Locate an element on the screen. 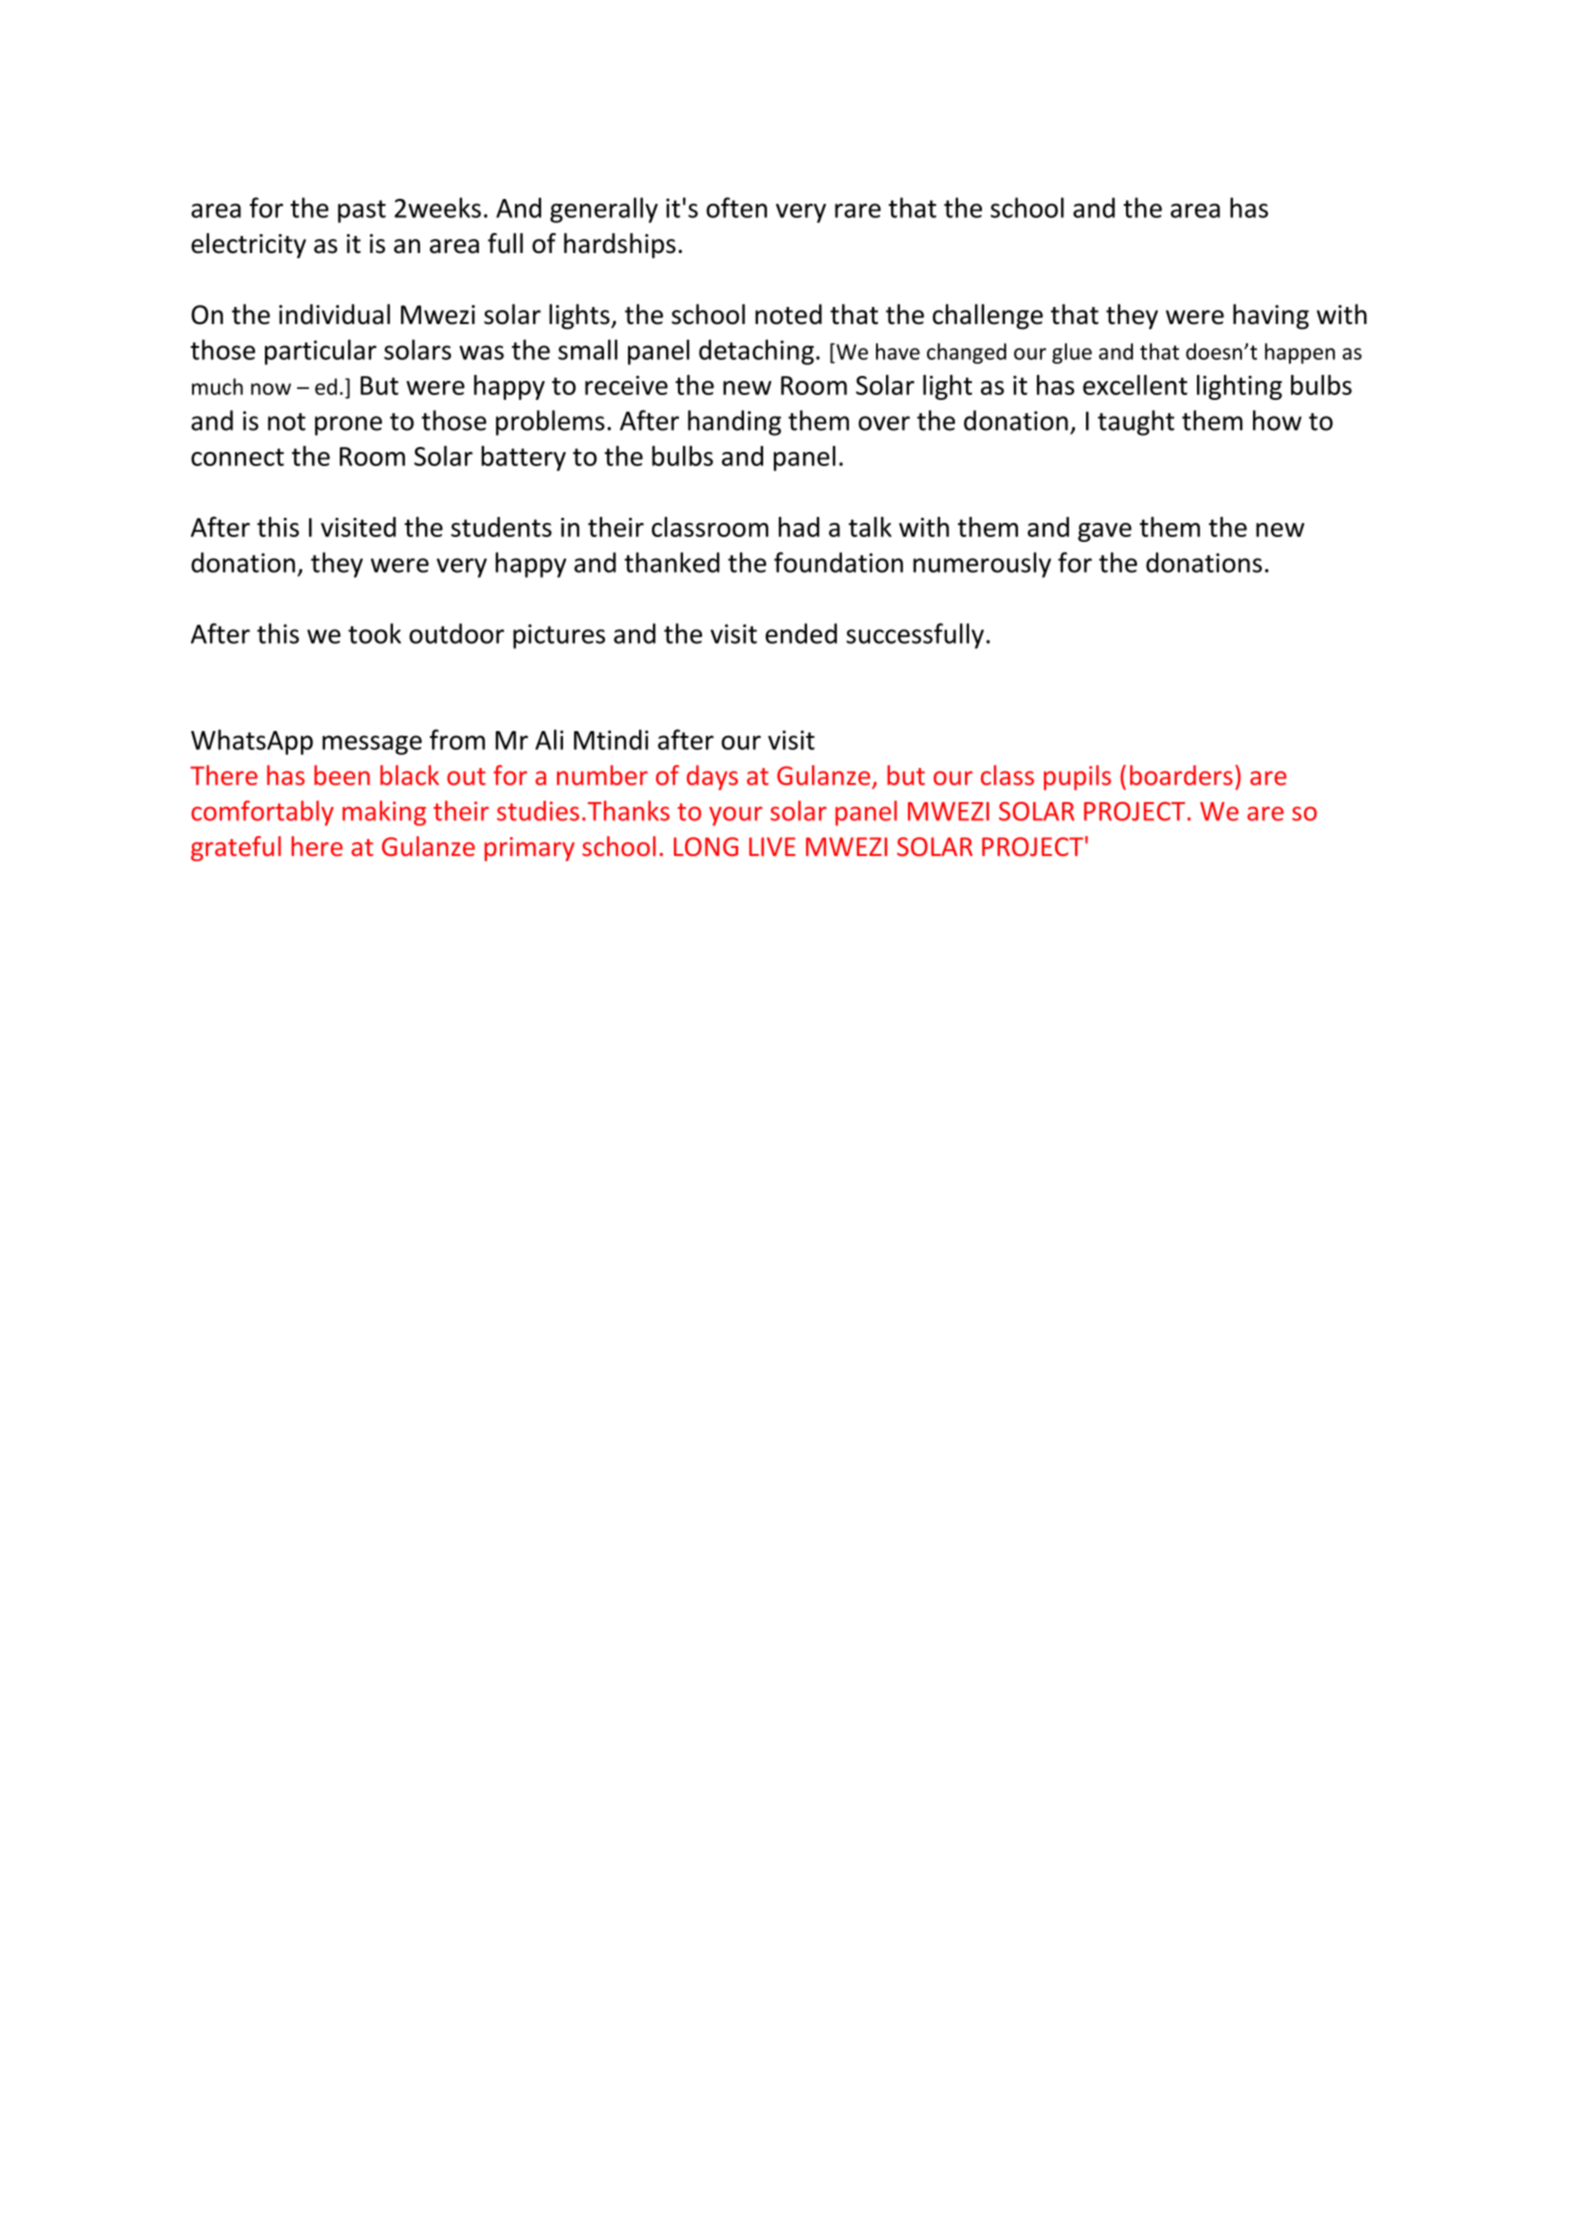 Image resolution: width=1573 pixels, height=2224 pixels. your is located at coordinates (736, 816).
